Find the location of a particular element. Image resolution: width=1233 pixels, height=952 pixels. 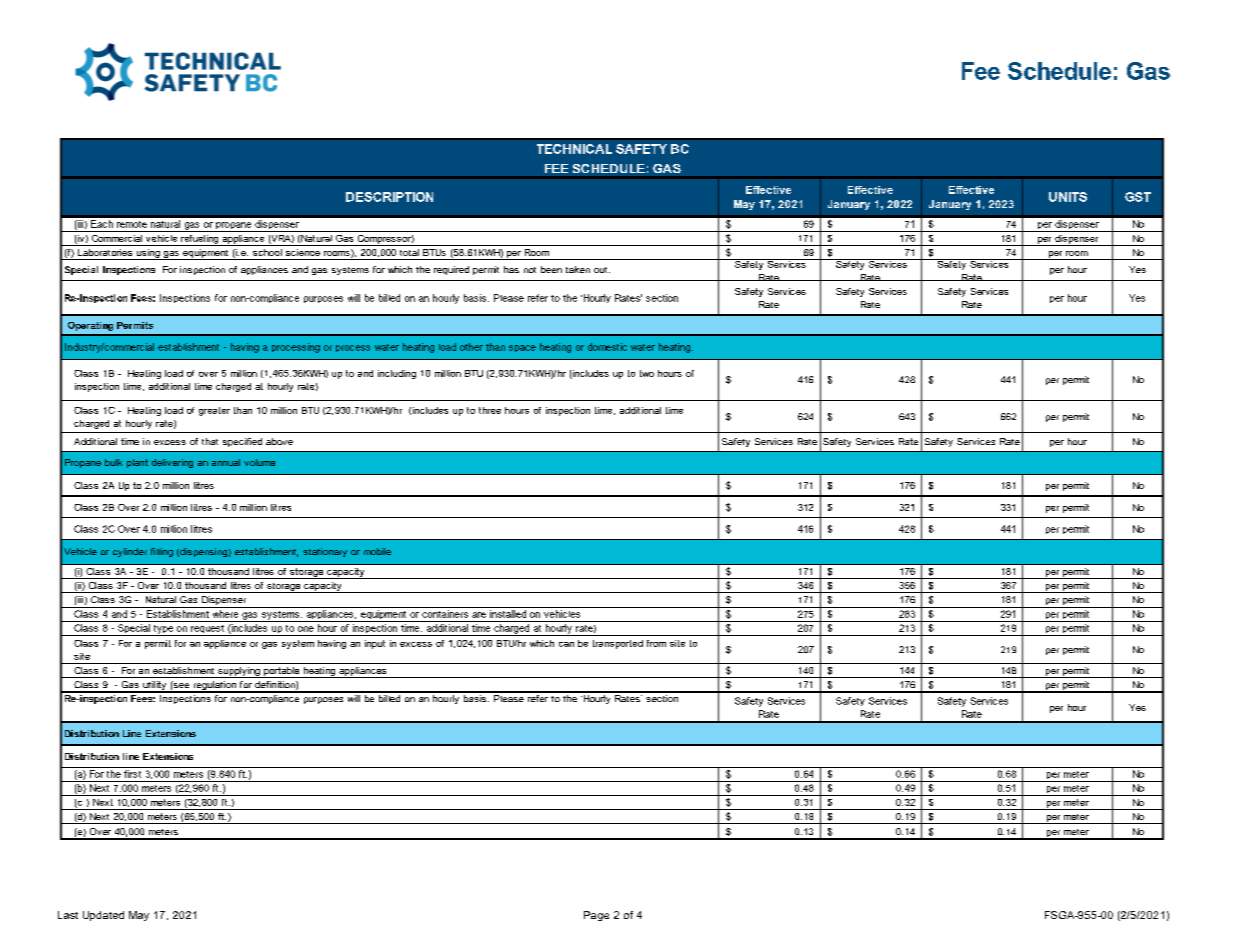

TECHNICAL is located at coordinates (574, 149).
